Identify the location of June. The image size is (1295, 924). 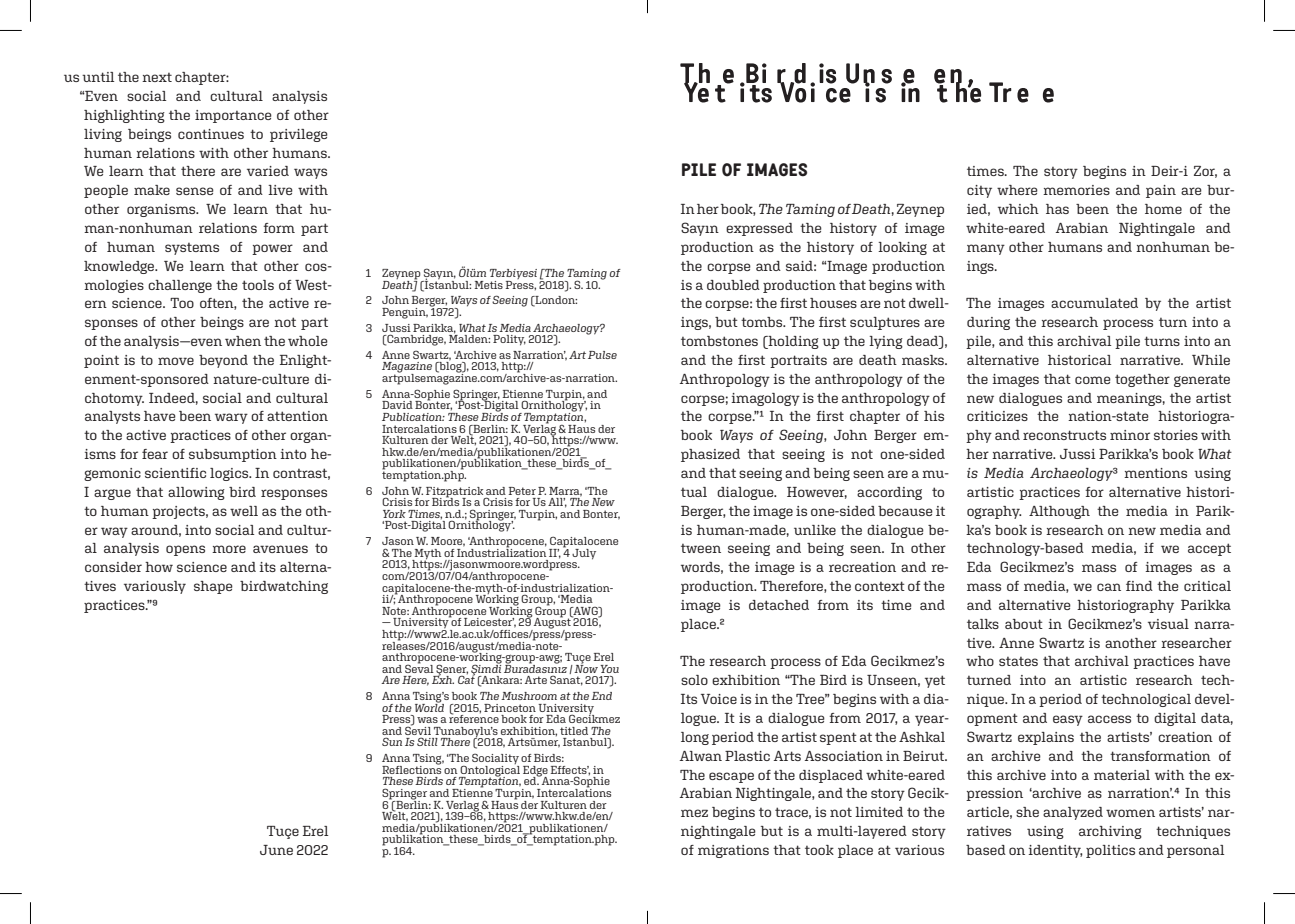
(276, 850).
